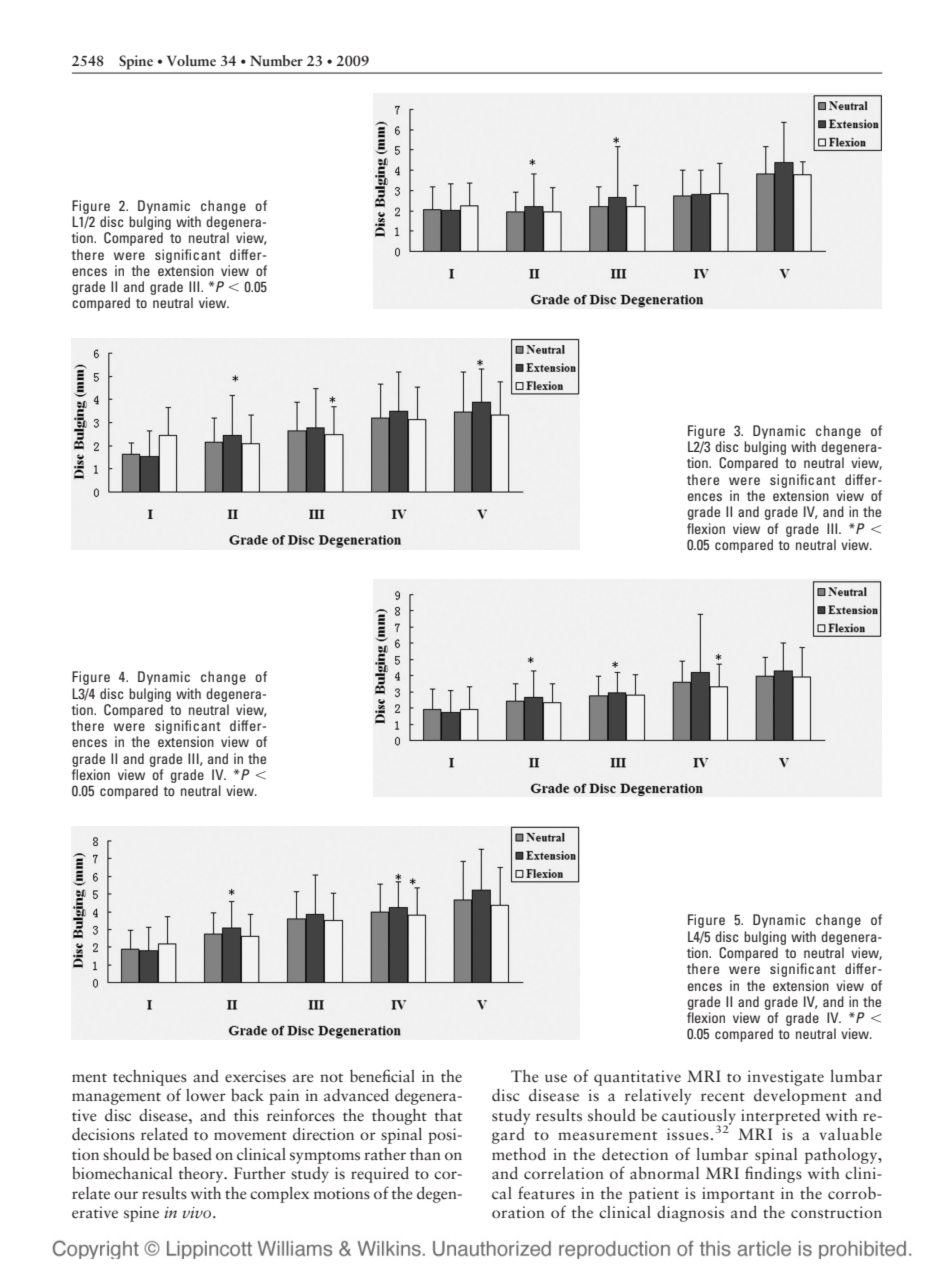  What do you see at coordinates (519, 1154) in the document?
I see `method` at bounding box center [519, 1154].
